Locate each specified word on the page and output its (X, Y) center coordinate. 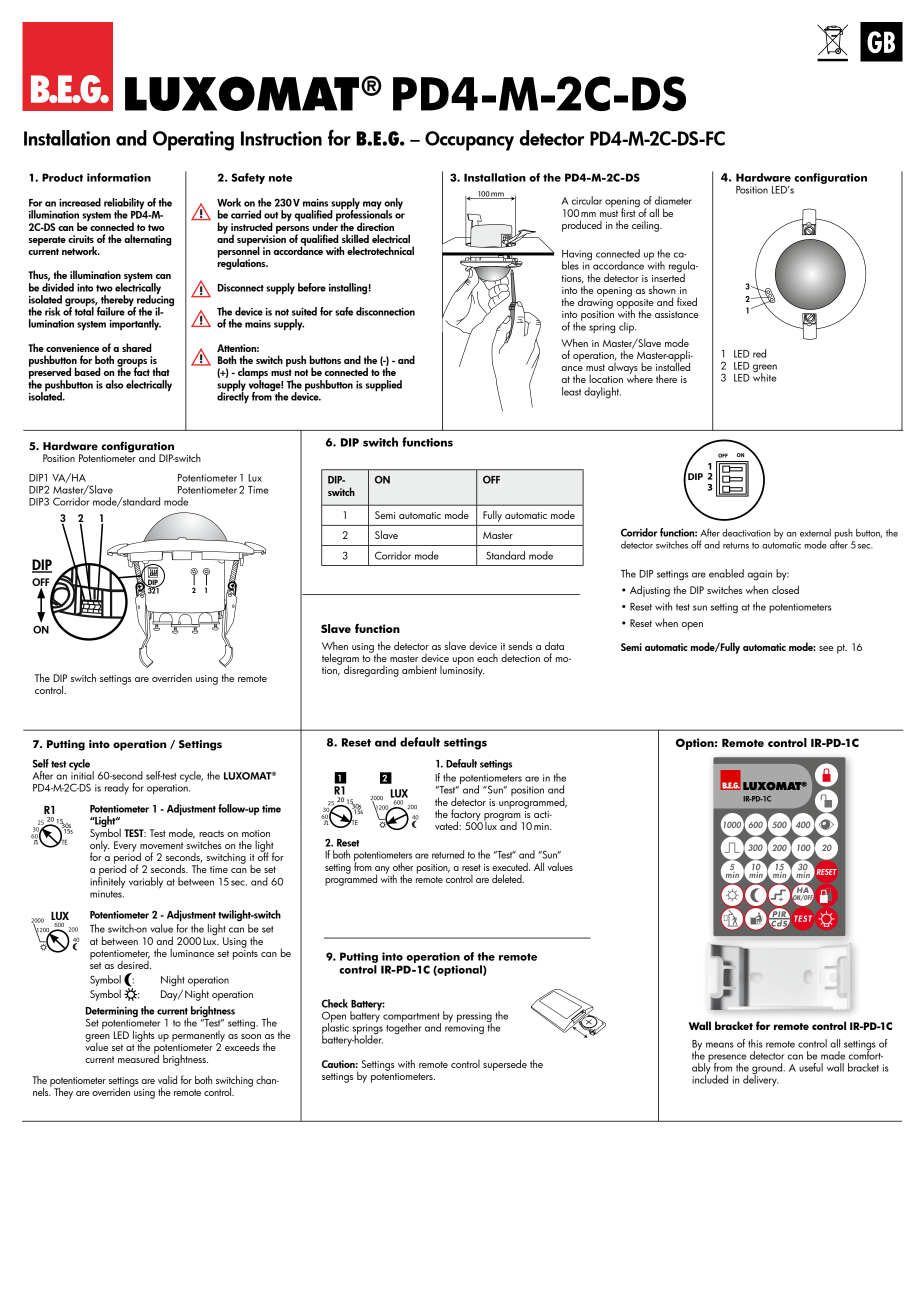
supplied (384, 386)
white (765, 376)
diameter (673, 200)
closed (785, 589)
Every (125, 846)
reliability (125, 205)
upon (463, 661)
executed (511, 866)
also (114, 384)
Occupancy (469, 141)
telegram (340, 660)
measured (138, 1057)
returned (448, 854)
